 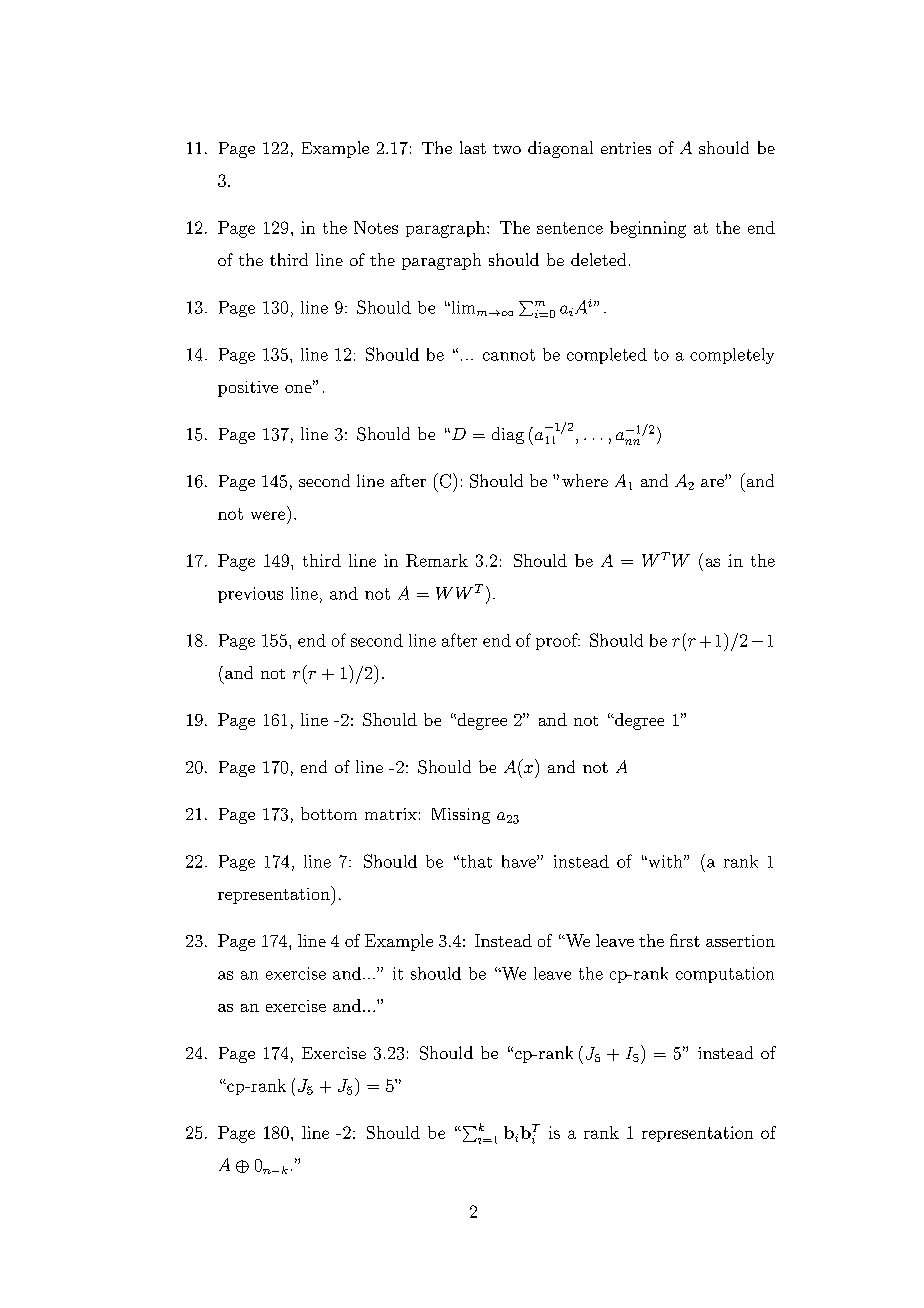 I want to click on Notes, so click(x=376, y=227).
